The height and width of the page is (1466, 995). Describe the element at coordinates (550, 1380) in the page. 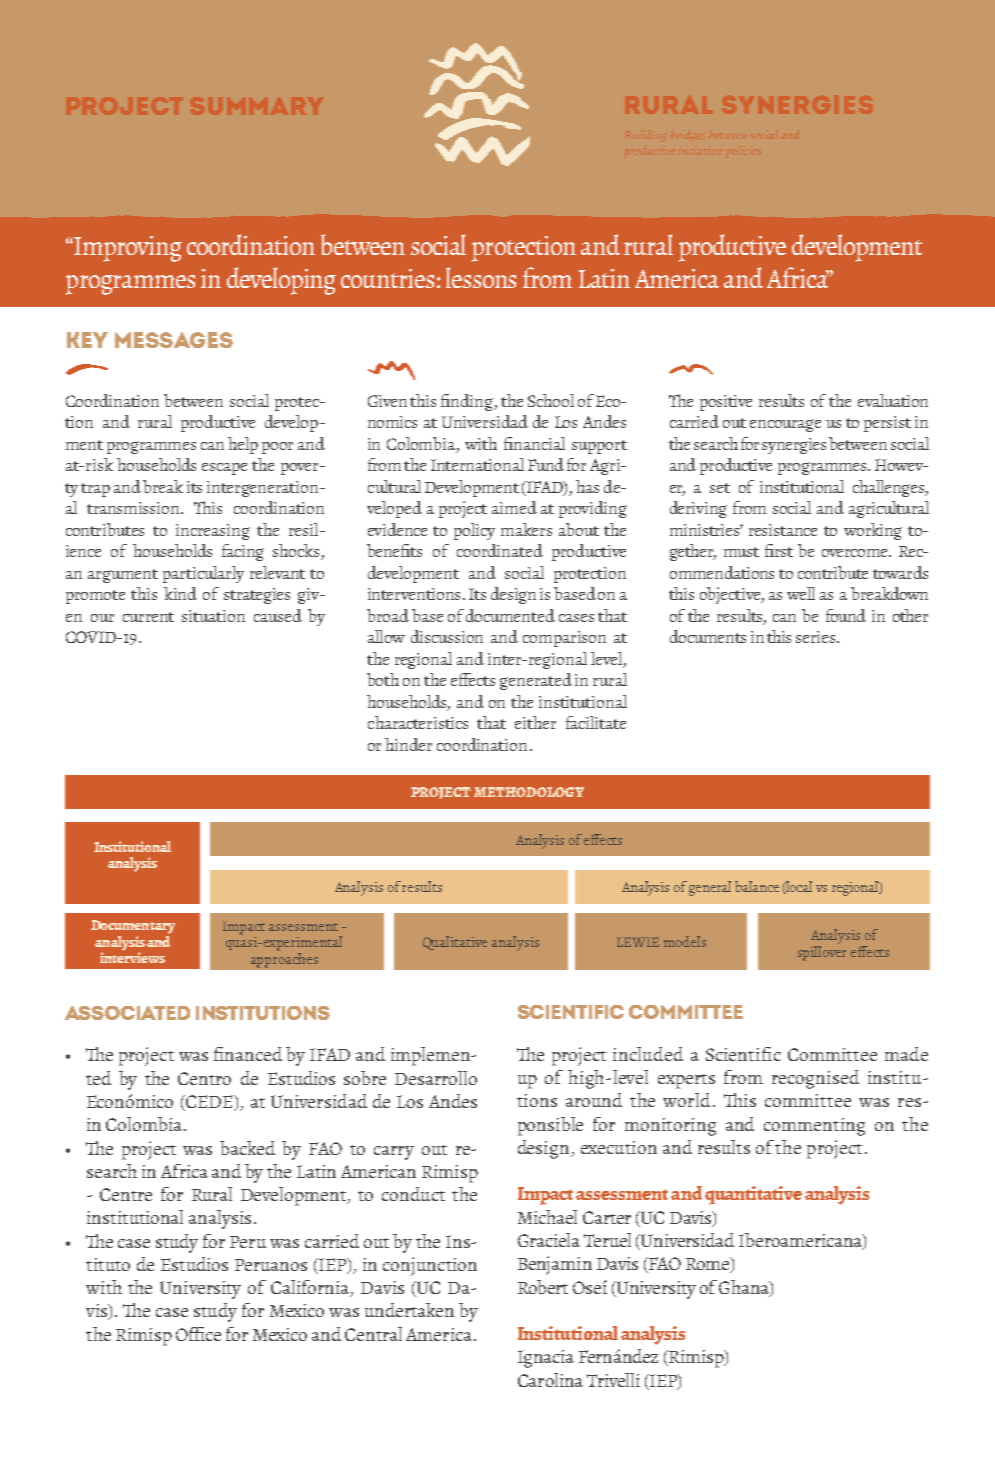

I see `Carolina` at that location.
